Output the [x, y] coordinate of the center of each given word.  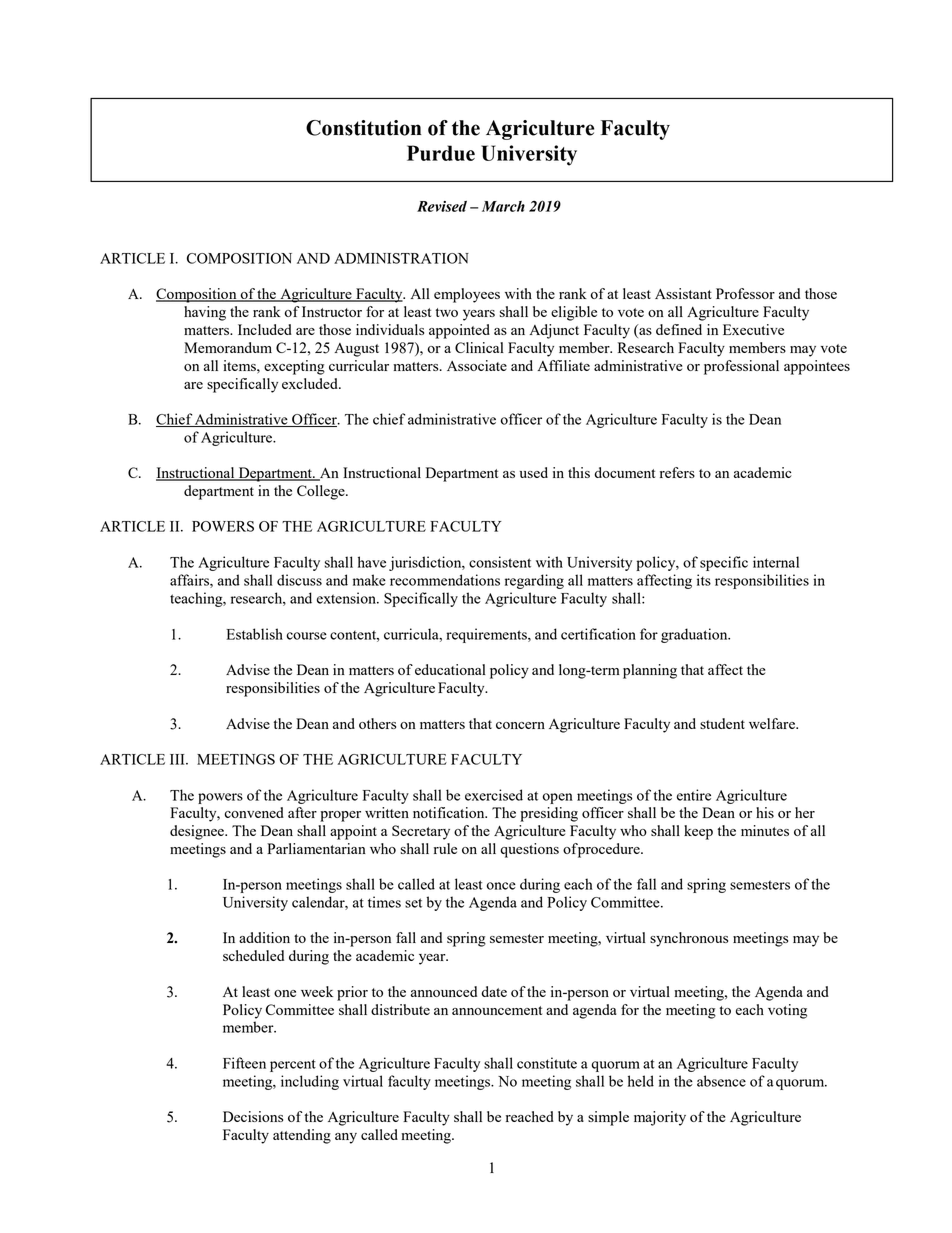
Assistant [683, 293]
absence [721, 1081]
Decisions [253, 1116]
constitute [547, 1063]
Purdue [441, 153]
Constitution [364, 128]
